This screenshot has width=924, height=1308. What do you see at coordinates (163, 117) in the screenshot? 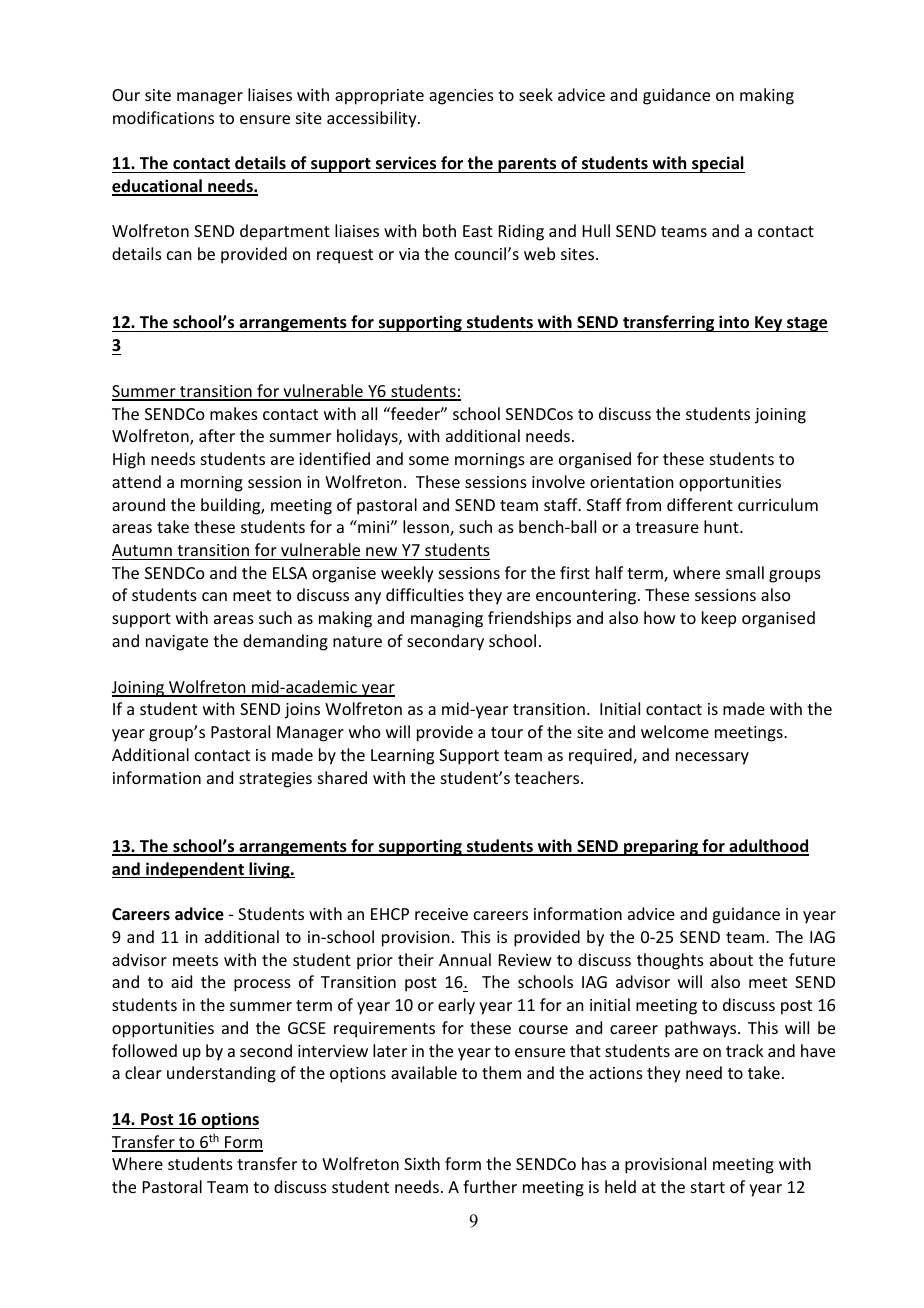
I see `modifications` at bounding box center [163, 117].
